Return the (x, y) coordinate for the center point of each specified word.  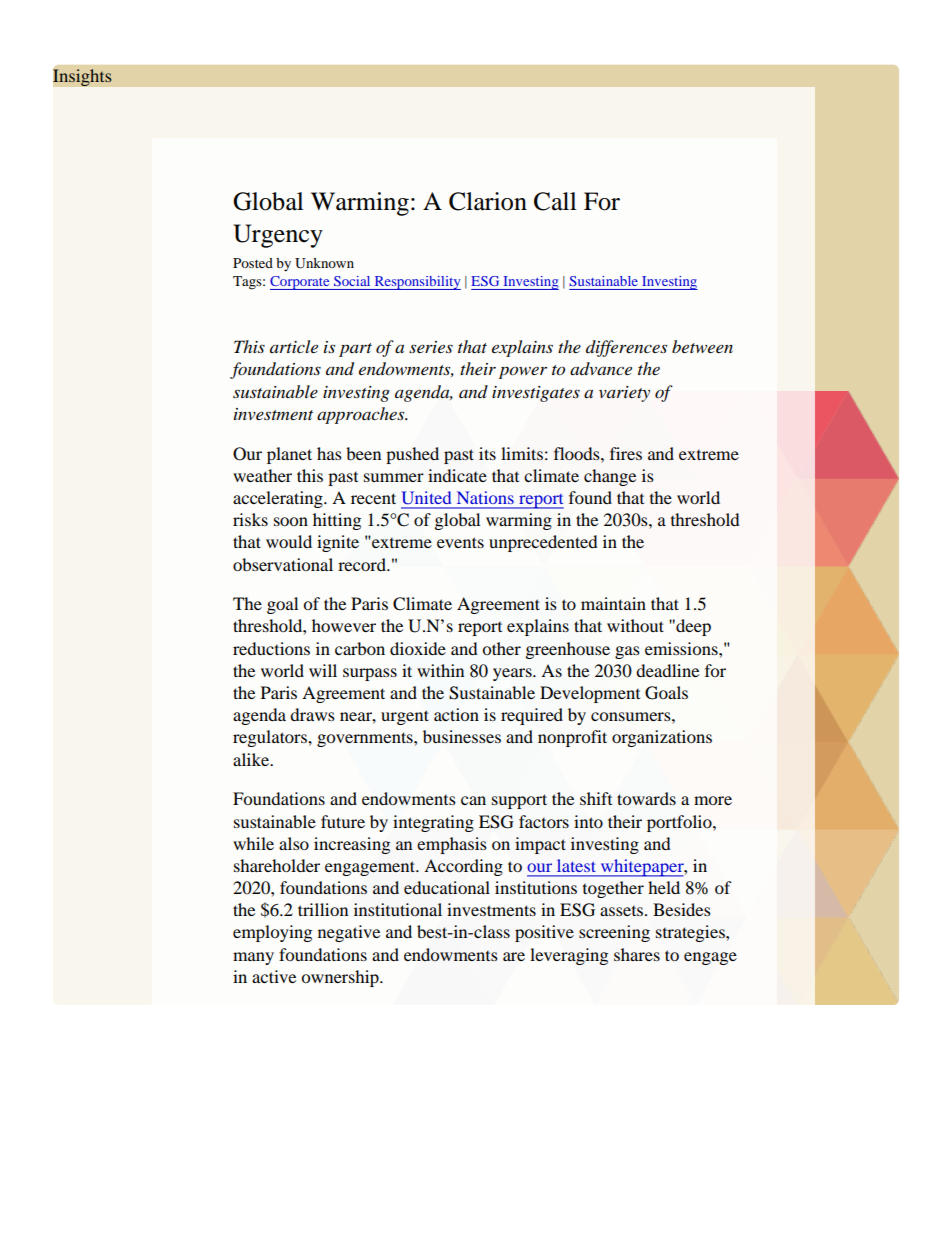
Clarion (488, 201)
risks (250, 519)
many (253, 958)
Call (555, 201)
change (610, 477)
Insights (82, 78)
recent (373, 498)
